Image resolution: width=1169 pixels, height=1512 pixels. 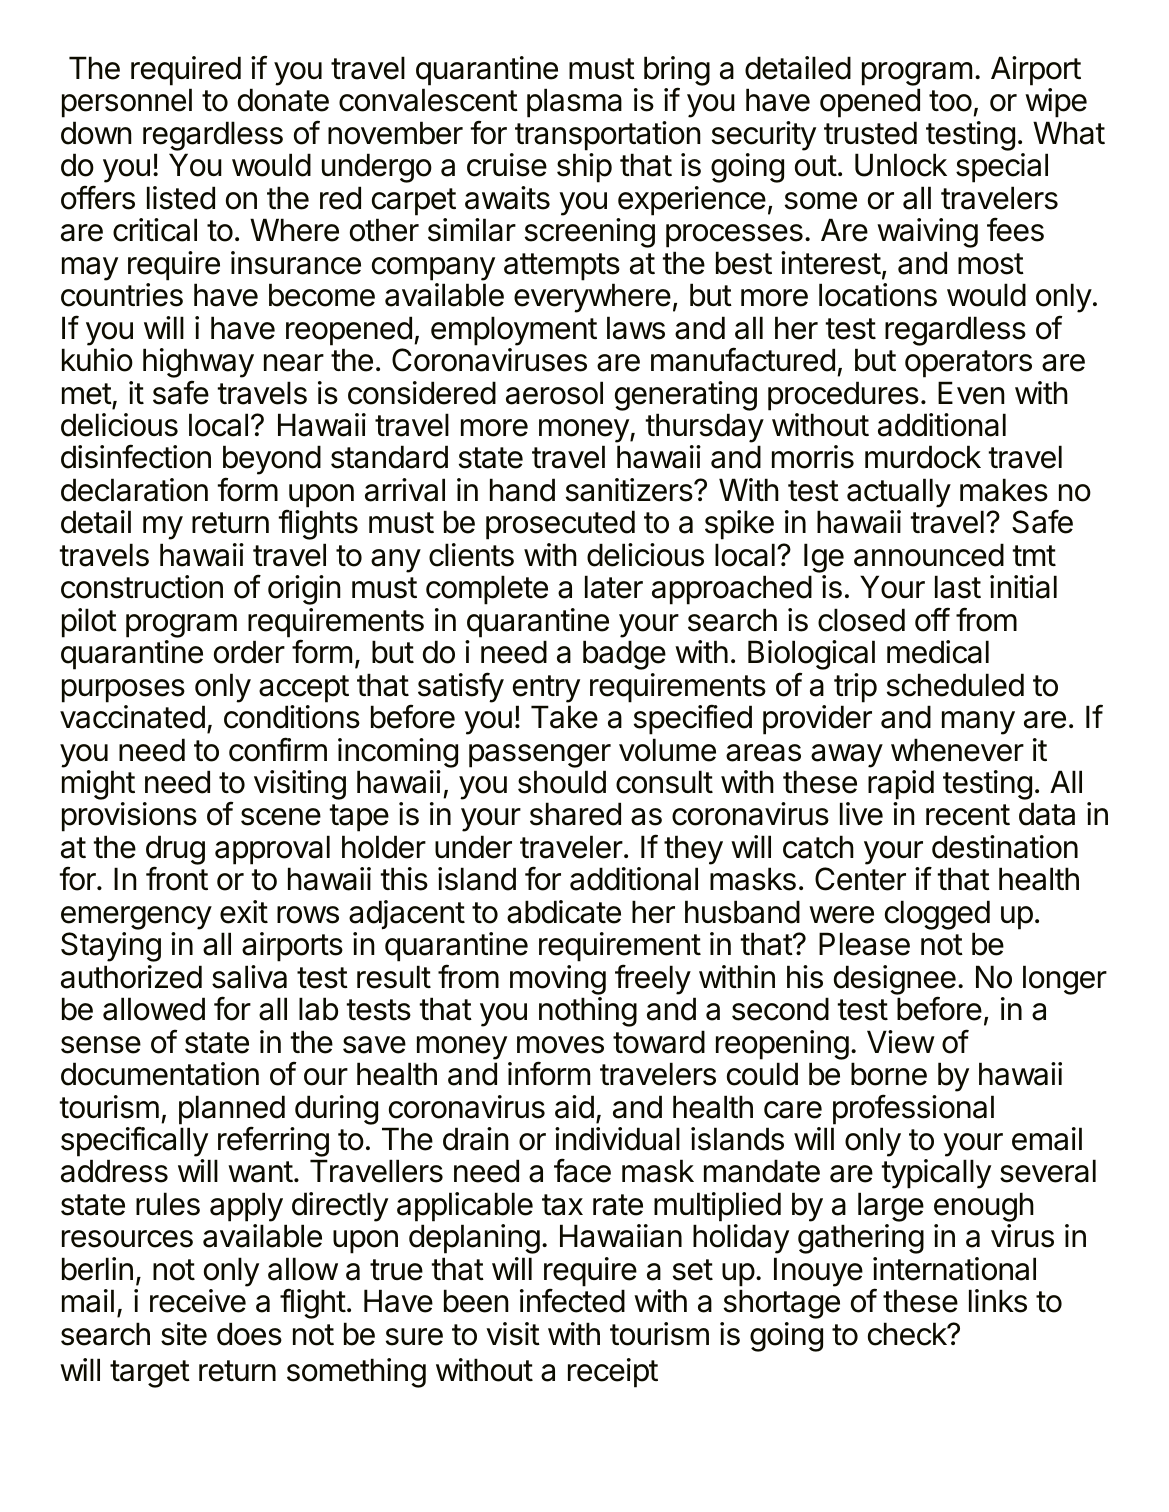 I want to click on aerosol, so click(x=554, y=393).
